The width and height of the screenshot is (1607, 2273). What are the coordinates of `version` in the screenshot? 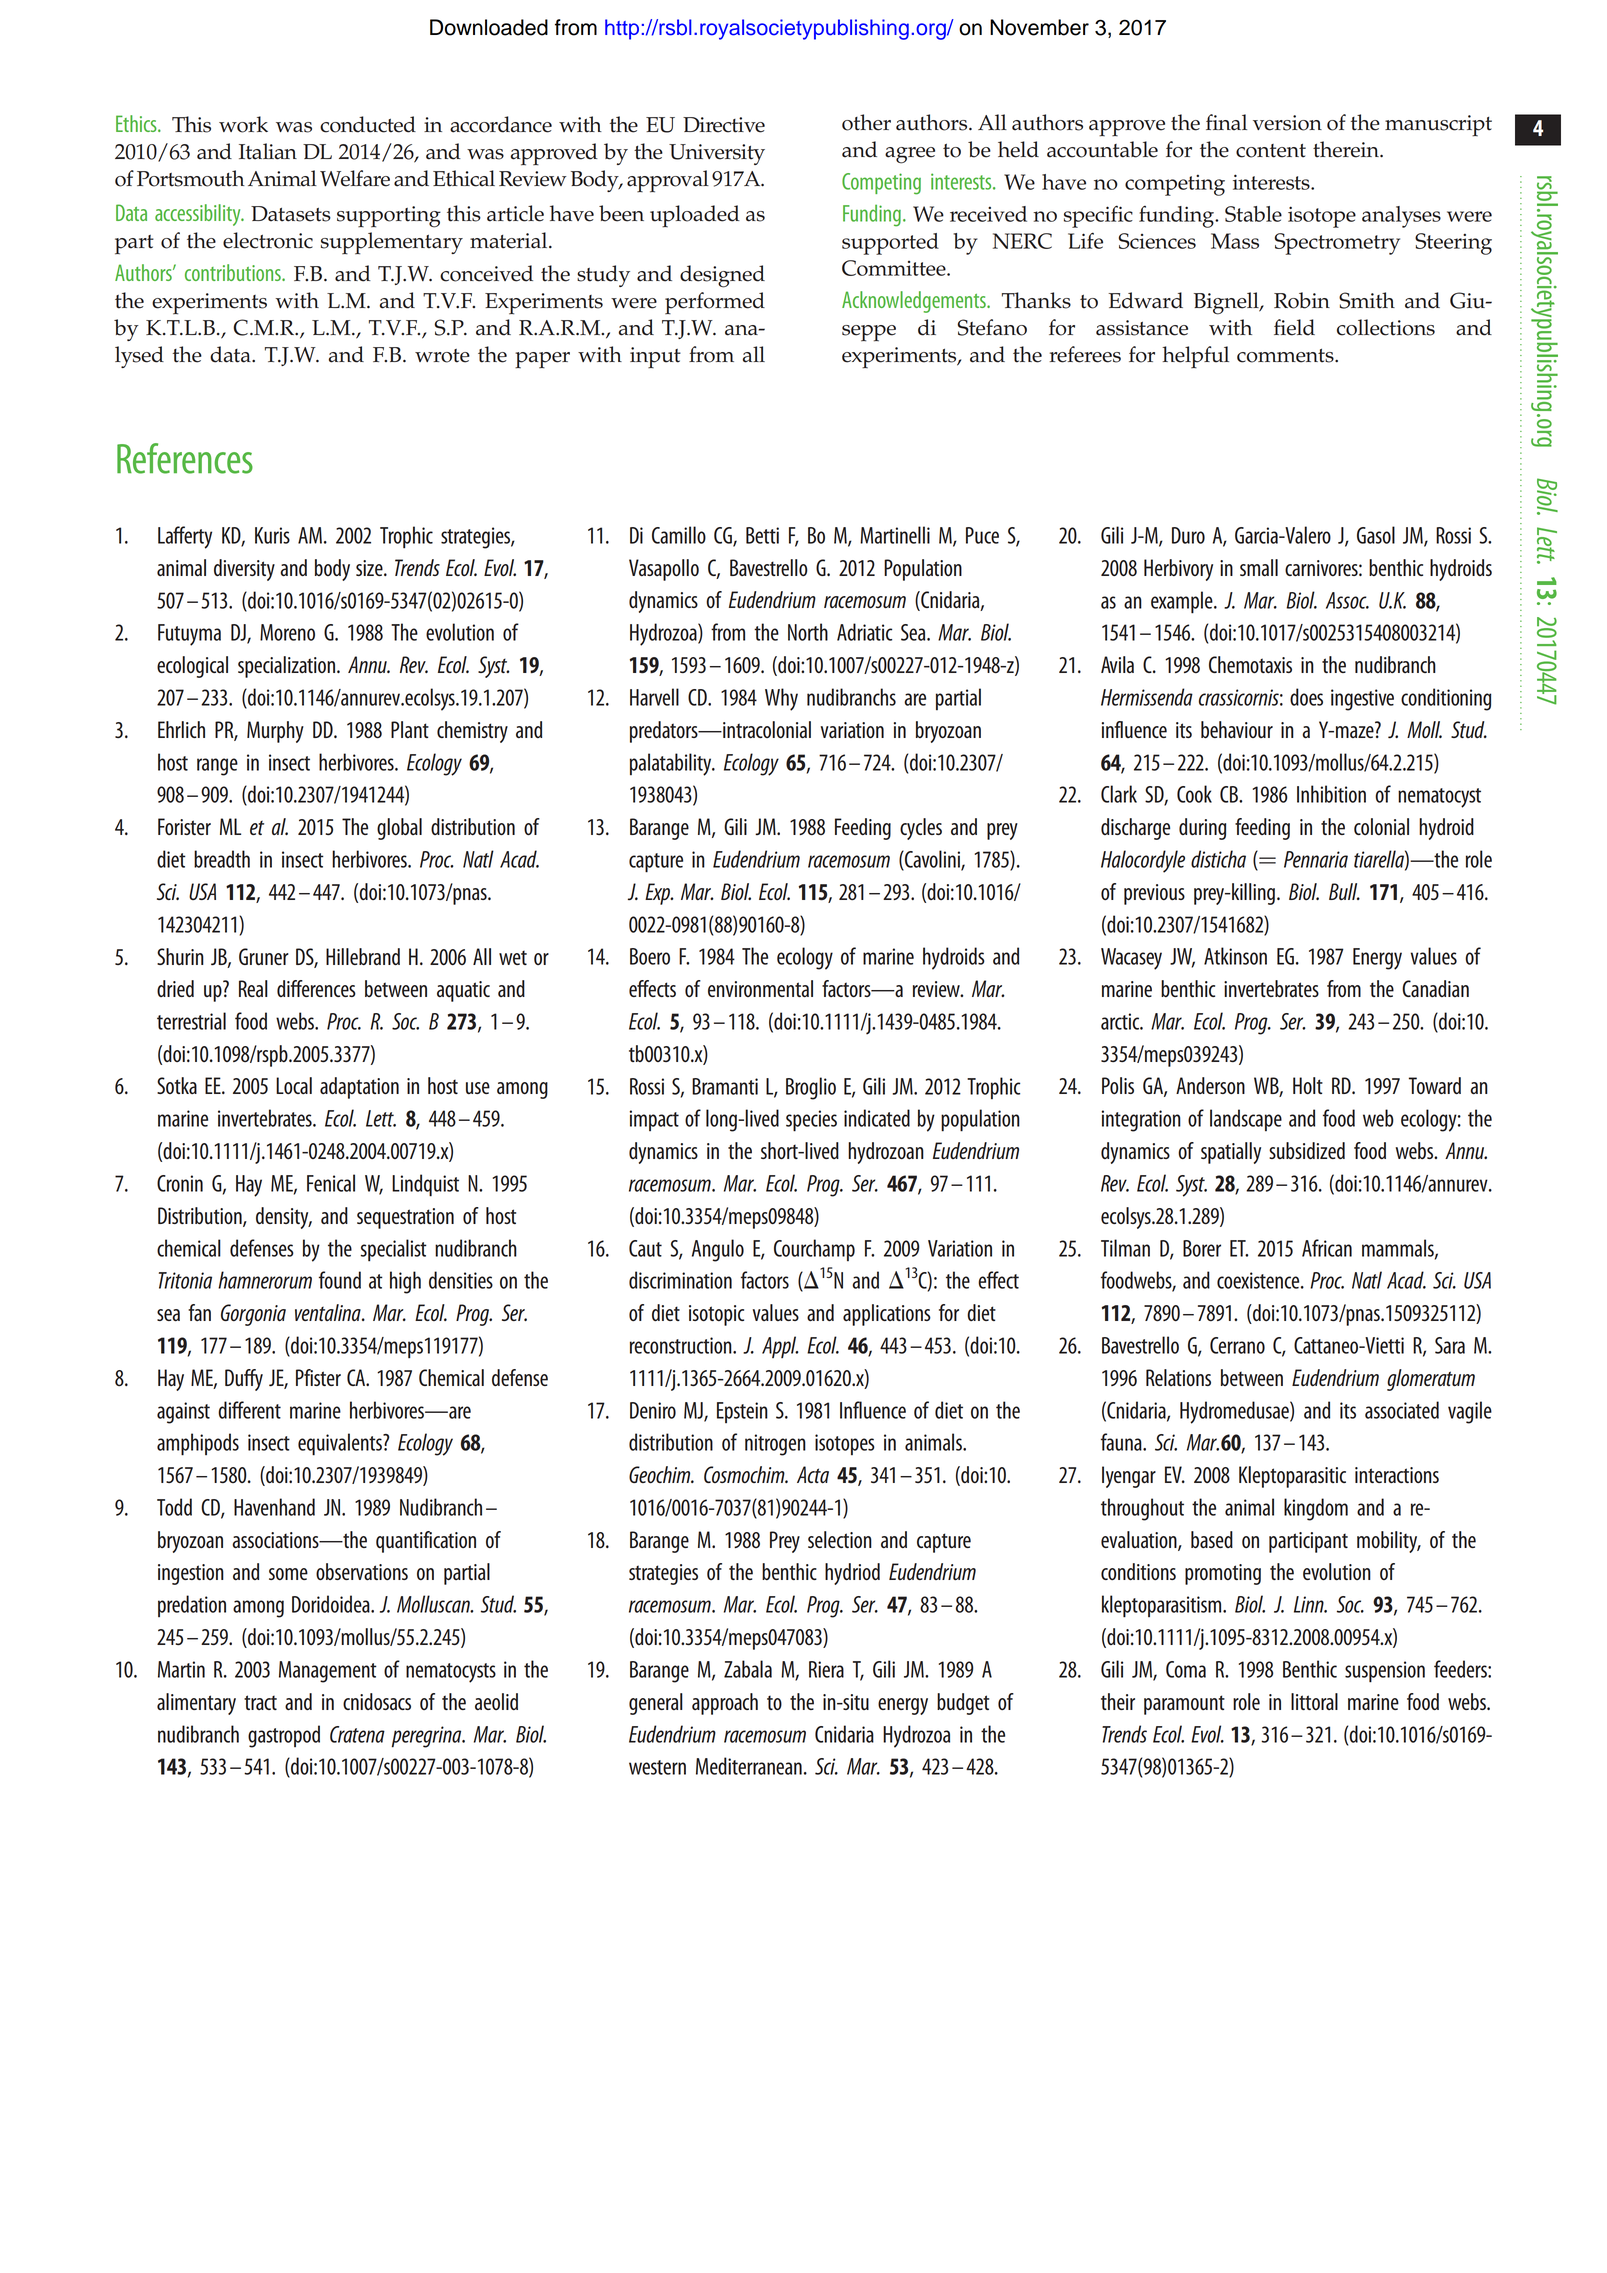 It's located at (1287, 123).
